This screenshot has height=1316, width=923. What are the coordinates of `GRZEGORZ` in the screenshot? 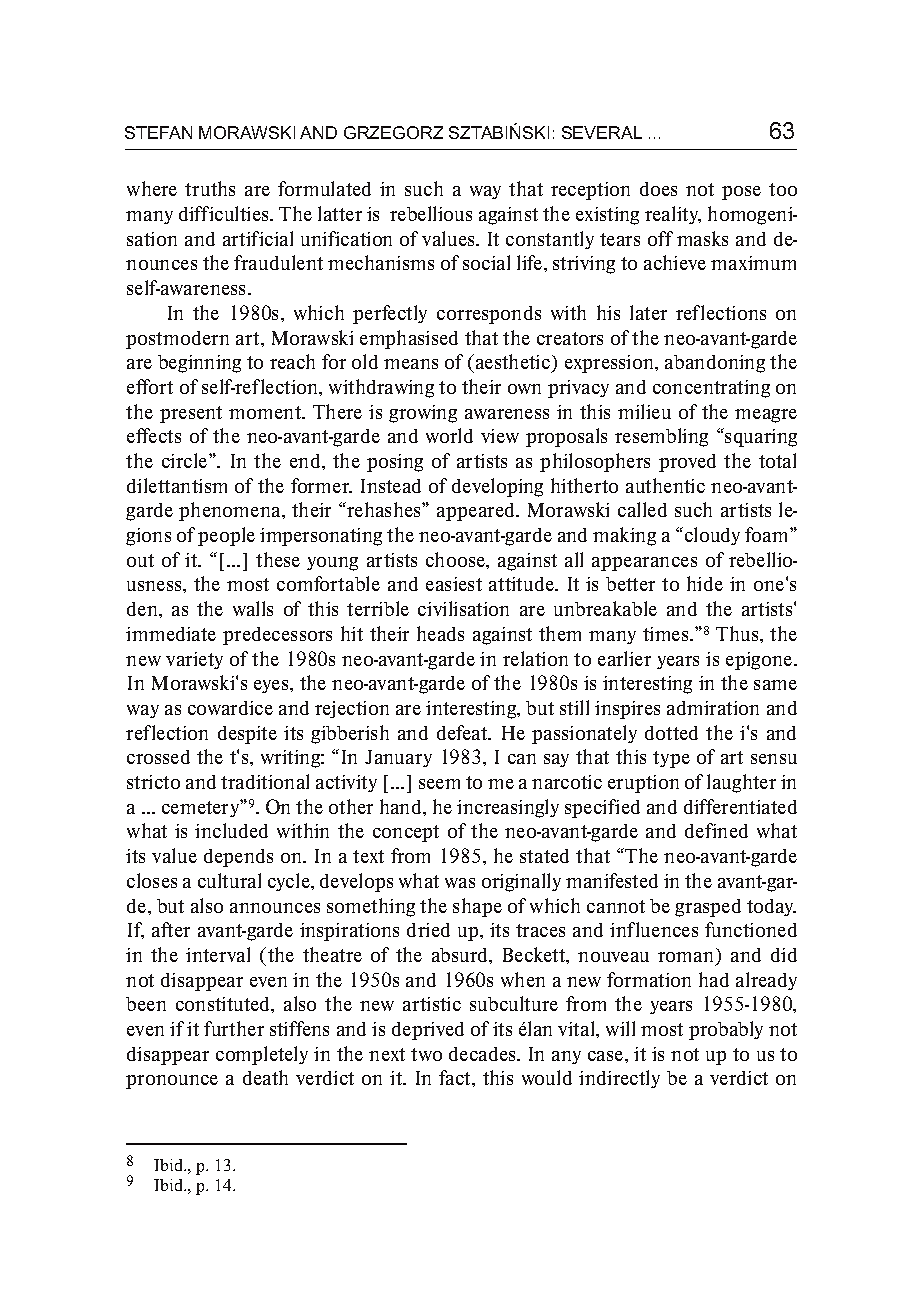 It's located at (393, 132).
